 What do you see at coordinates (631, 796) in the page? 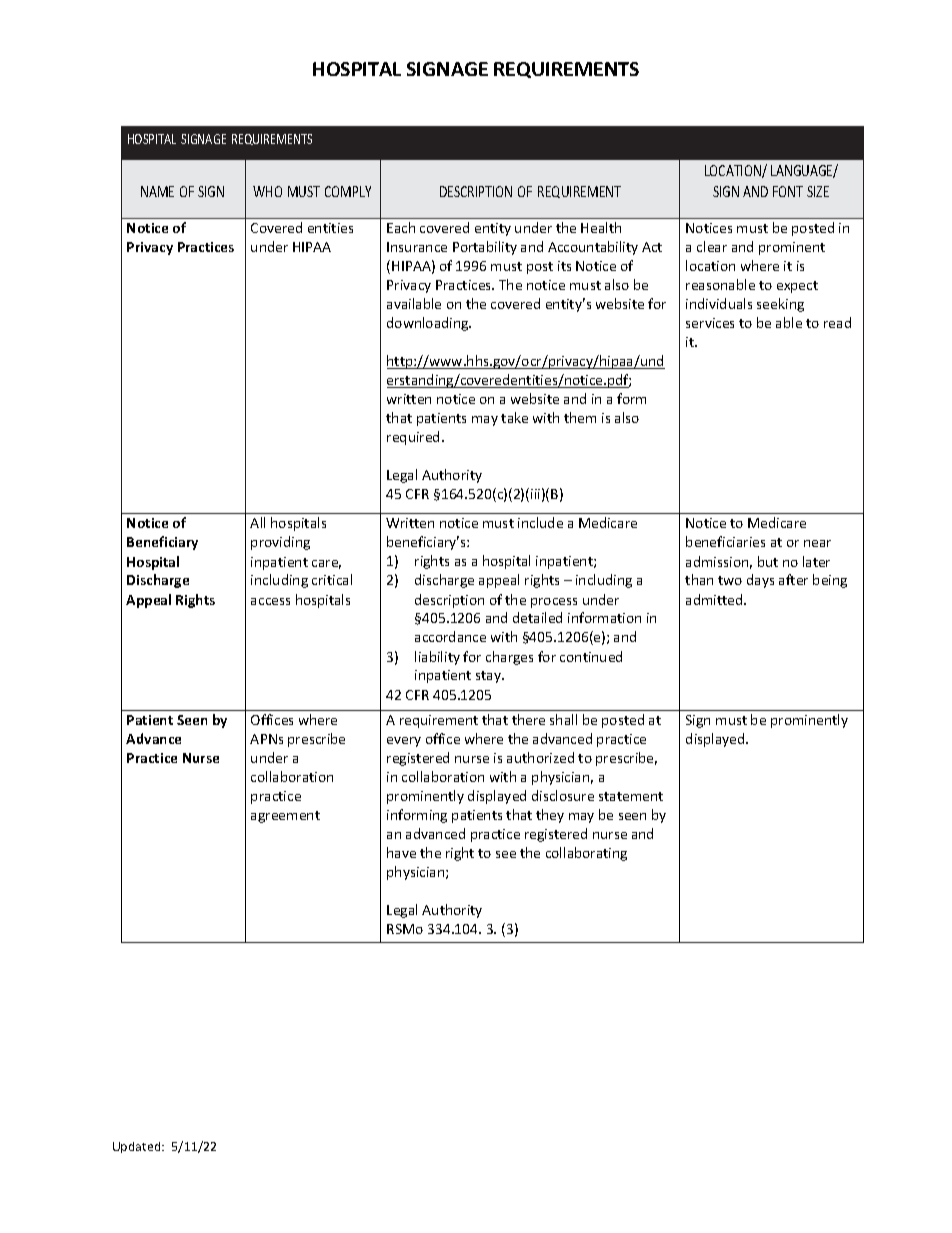
I see `statement` at bounding box center [631, 796].
